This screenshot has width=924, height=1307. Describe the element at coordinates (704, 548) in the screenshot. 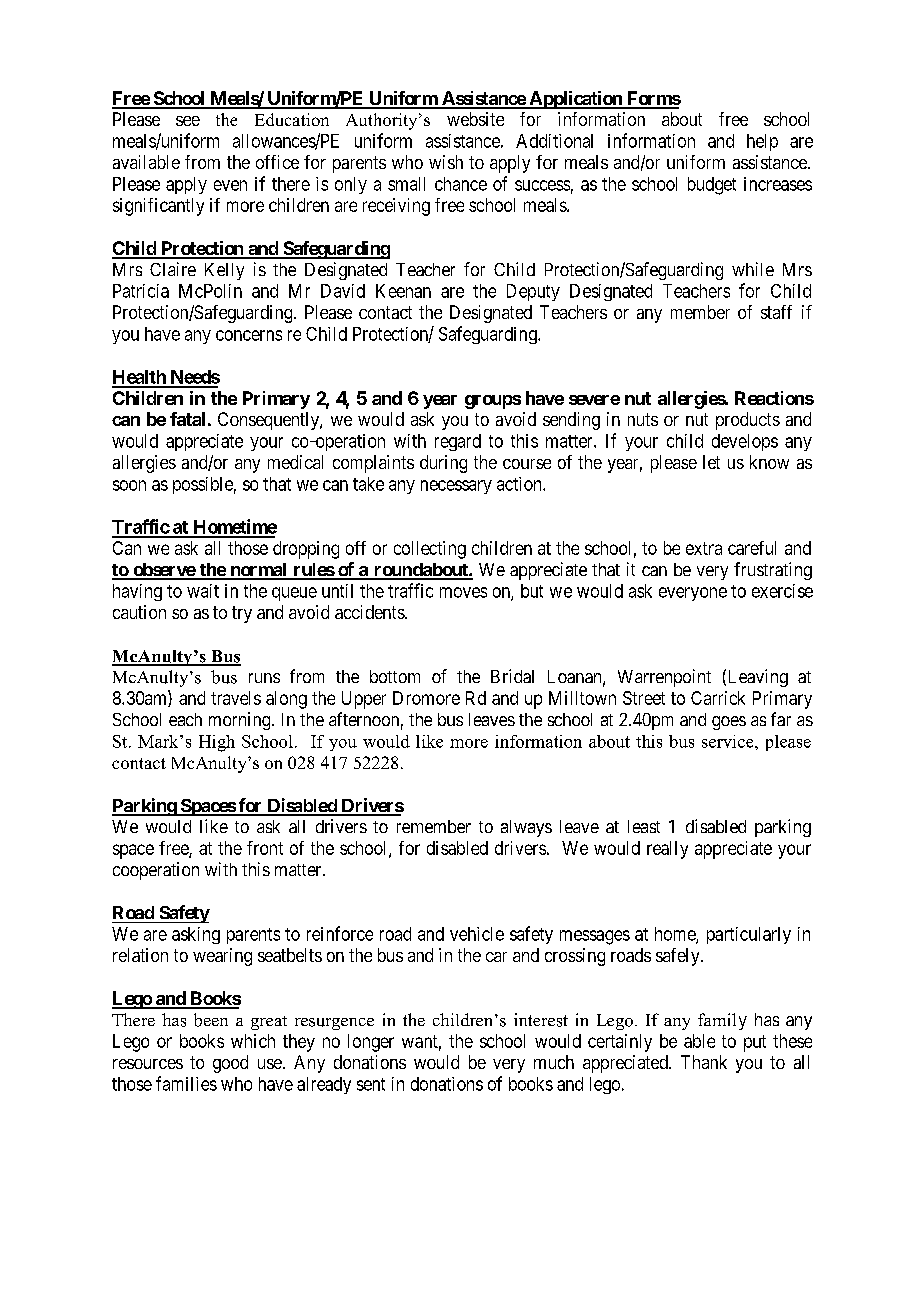

I see `extra` at that location.
